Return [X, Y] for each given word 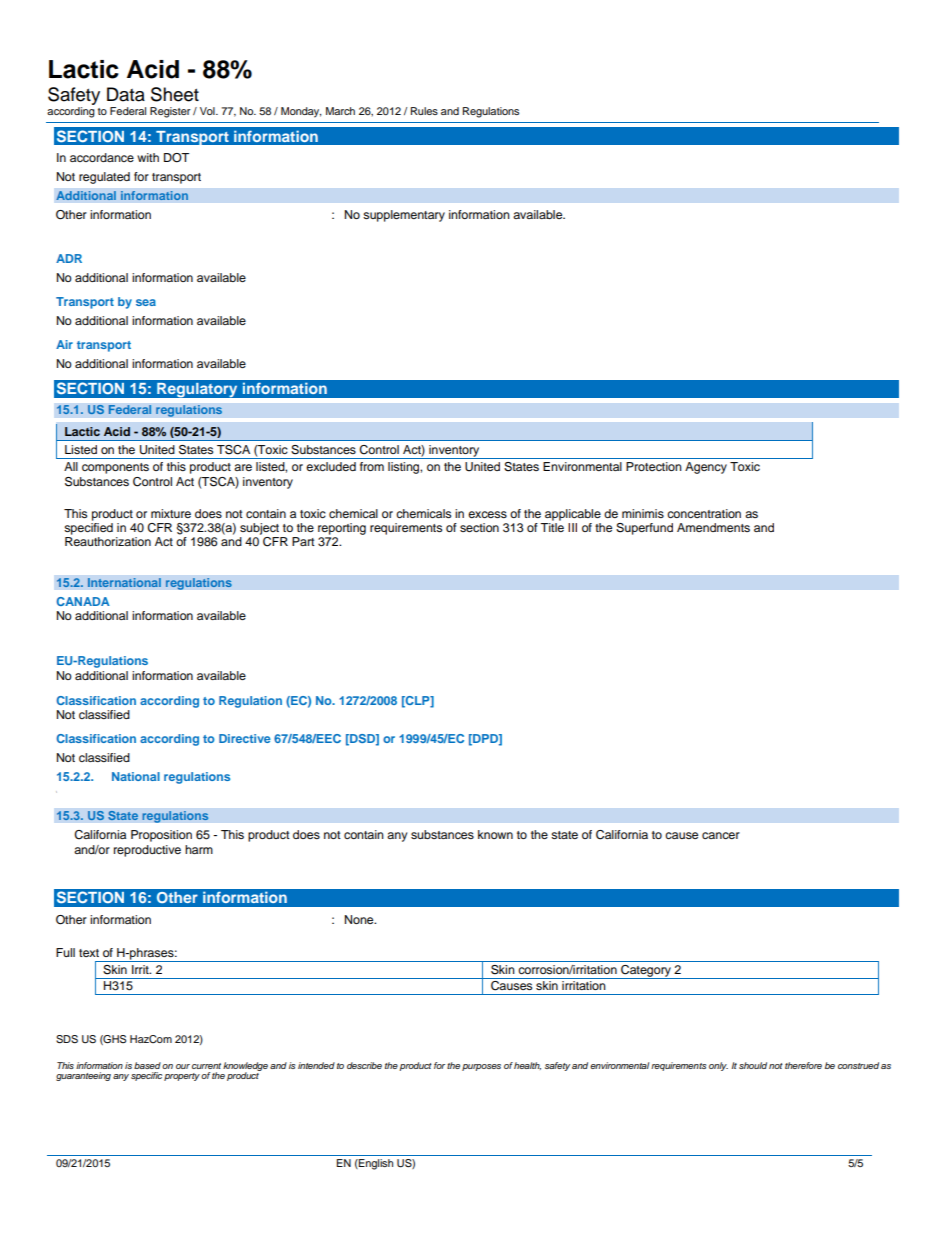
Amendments [713, 527]
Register [170, 112]
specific [146, 1076]
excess [487, 514]
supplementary [404, 216]
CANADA [83, 601]
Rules [424, 111]
